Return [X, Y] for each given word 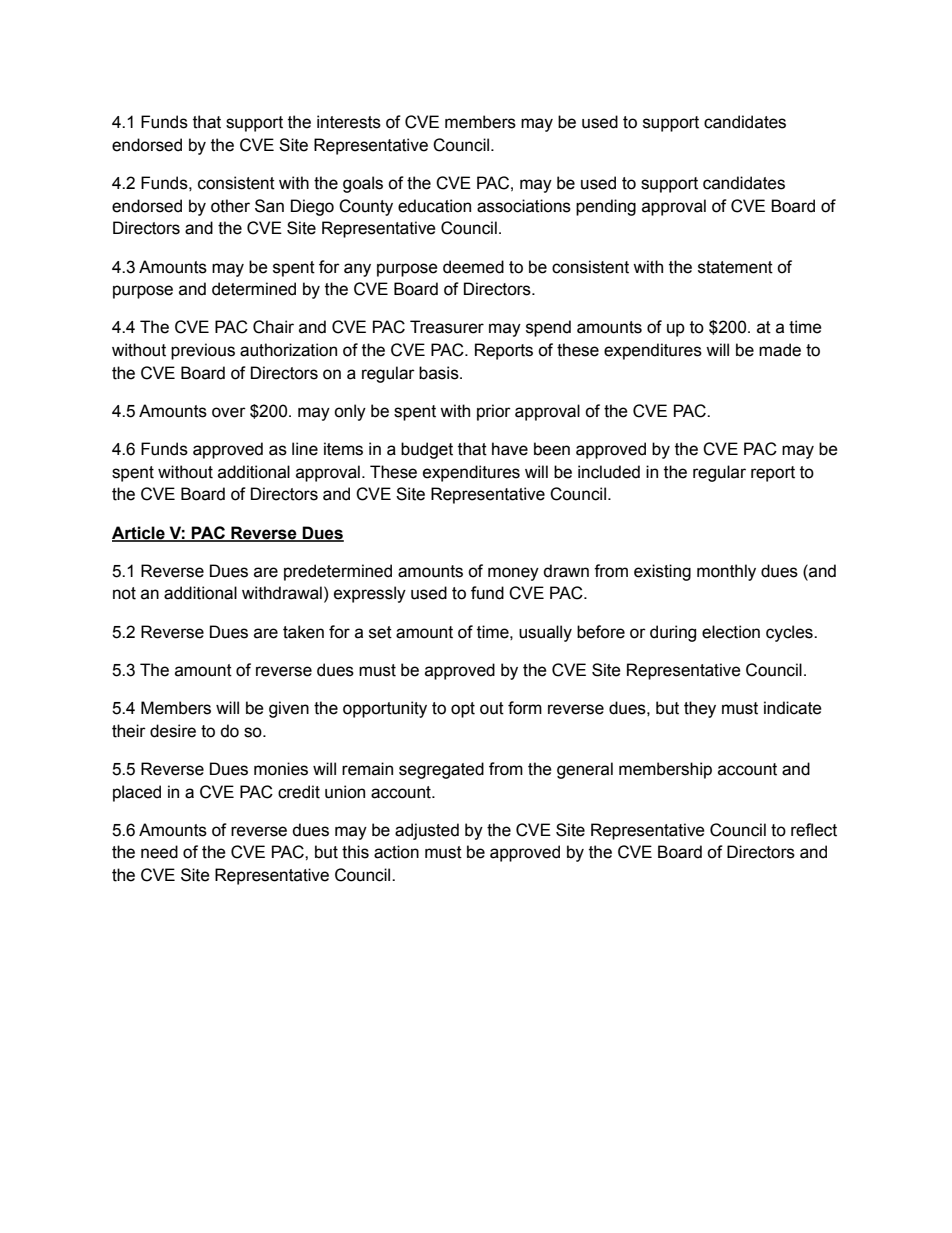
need [159, 852]
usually [545, 633]
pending [606, 207]
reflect [814, 830]
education [434, 206]
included [609, 472]
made [780, 350]
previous [203, 351]
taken [303, 632]
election [731, 632]
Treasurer [447, 327]
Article [139, 533]
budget [427, 450]
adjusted [427, 831]
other [230, 206]
